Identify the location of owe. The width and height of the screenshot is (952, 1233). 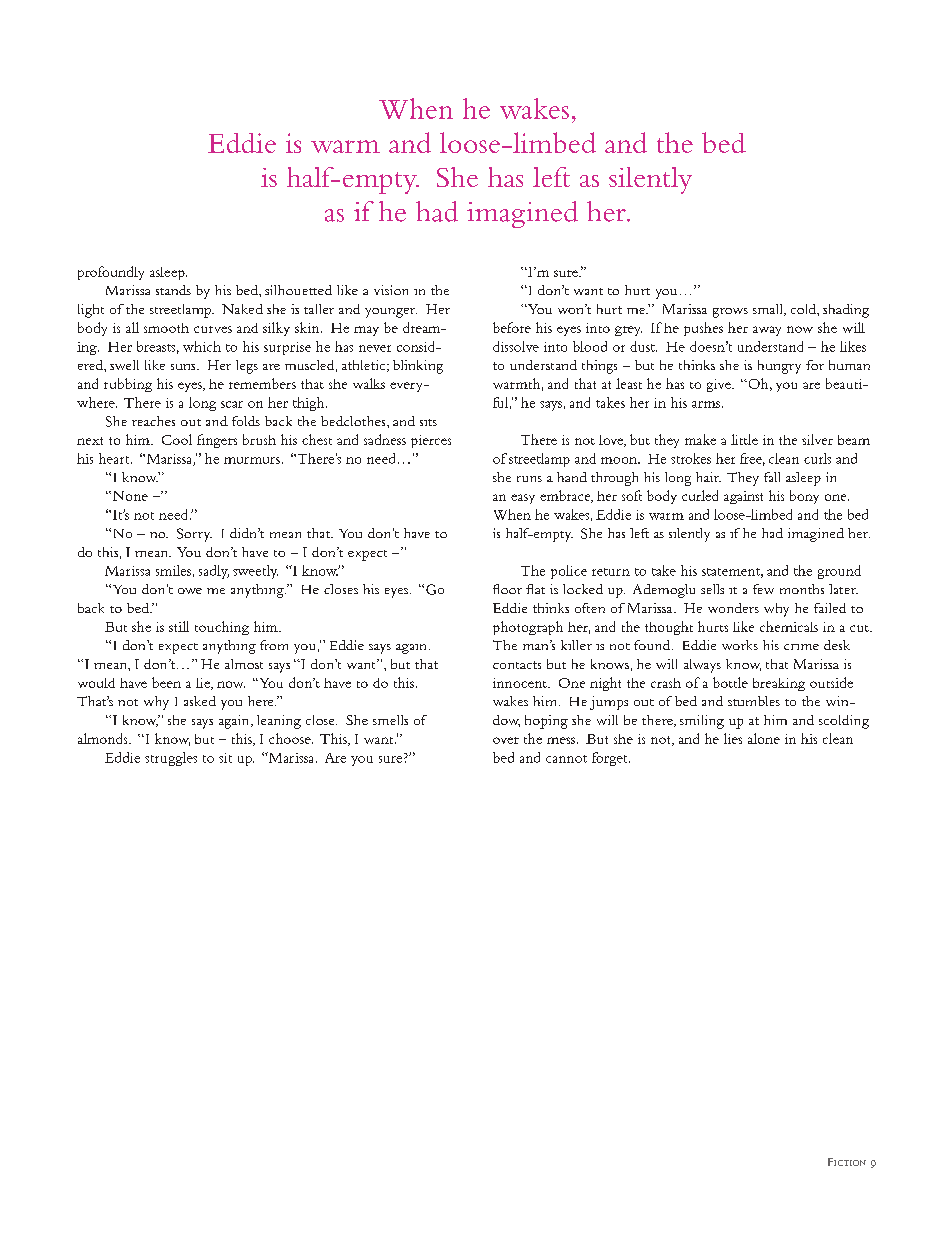
(190, 591).
